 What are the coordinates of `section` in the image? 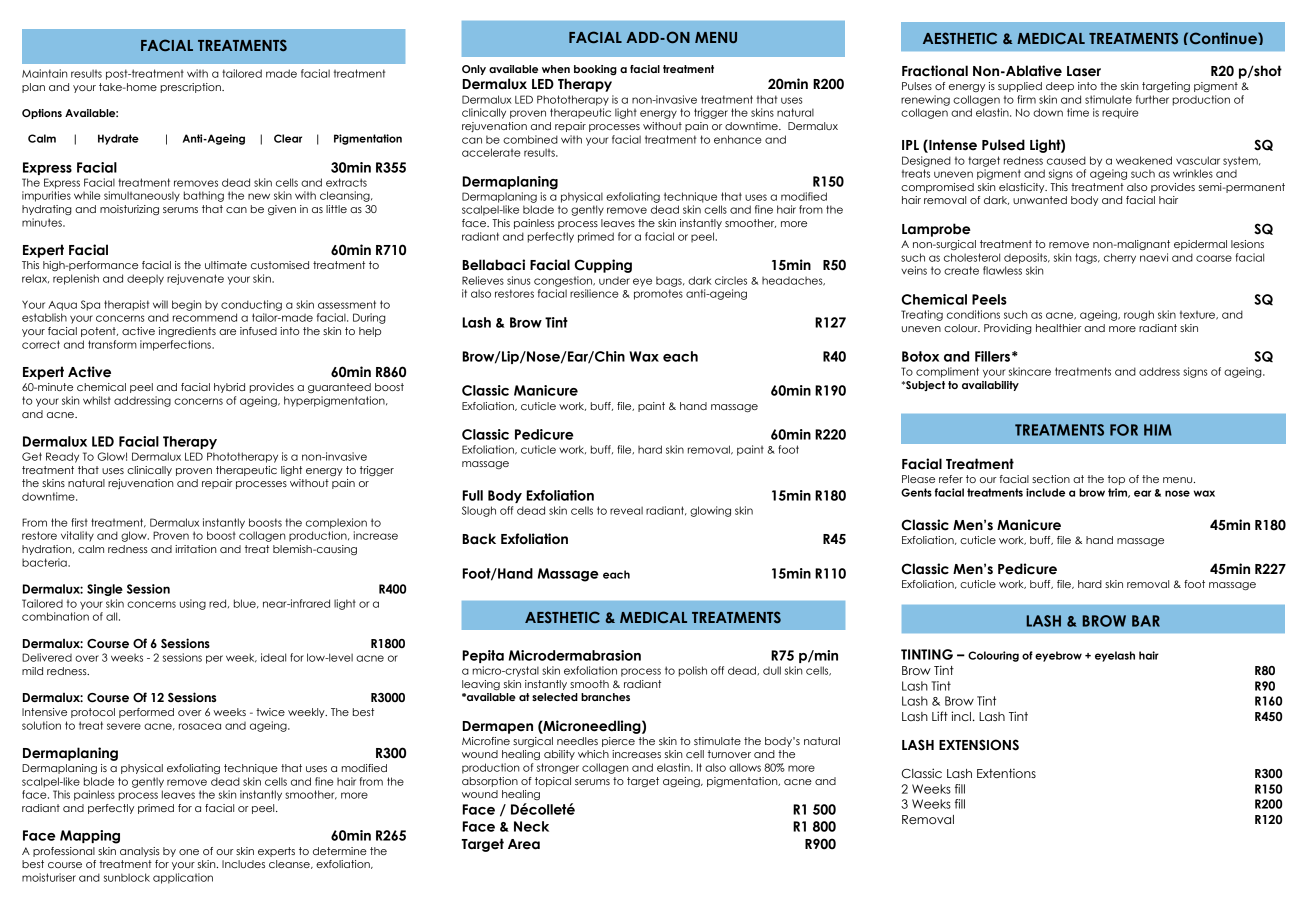 It's located at (1051, 479).
